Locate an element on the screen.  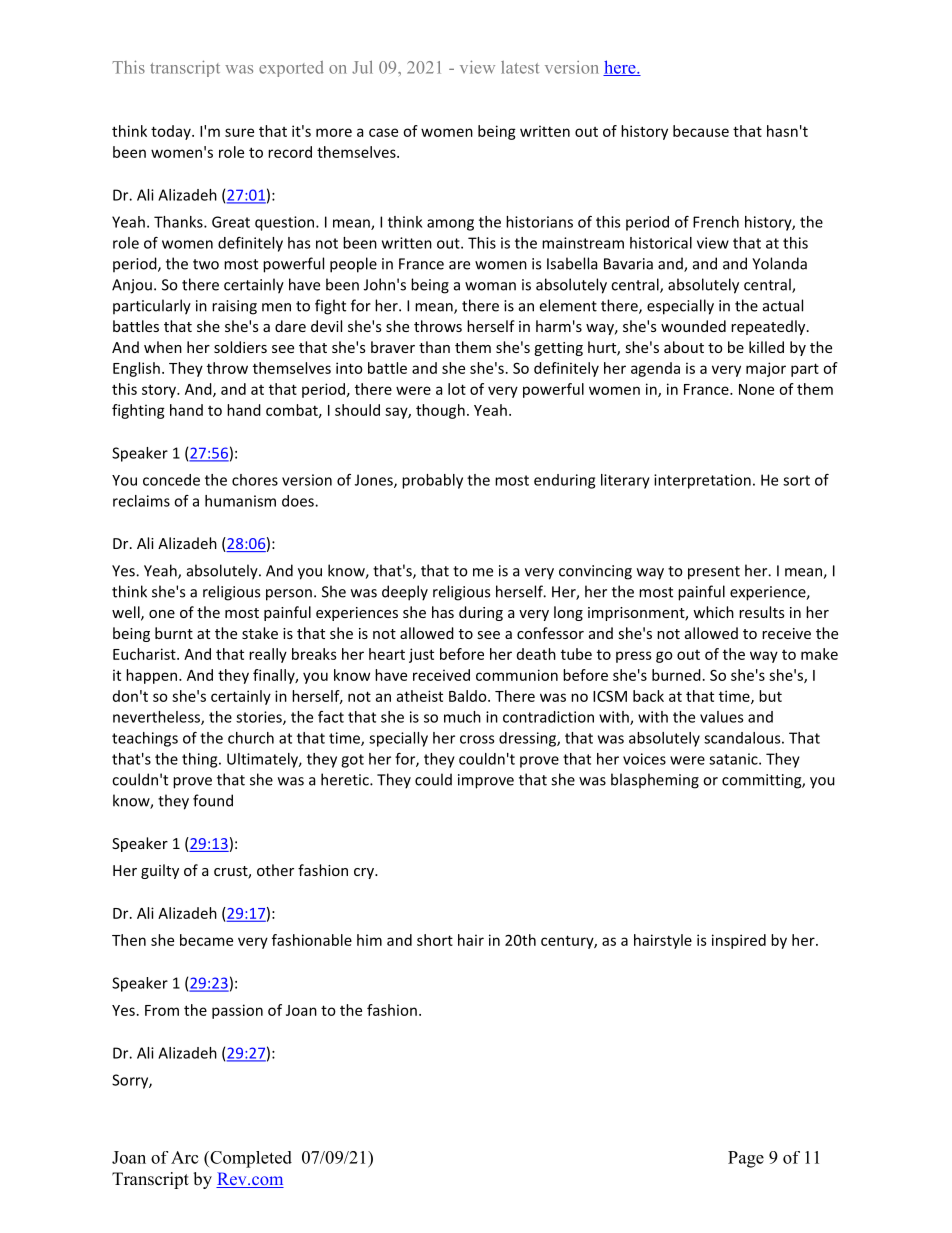
which is located at coordinates (713, 612).
